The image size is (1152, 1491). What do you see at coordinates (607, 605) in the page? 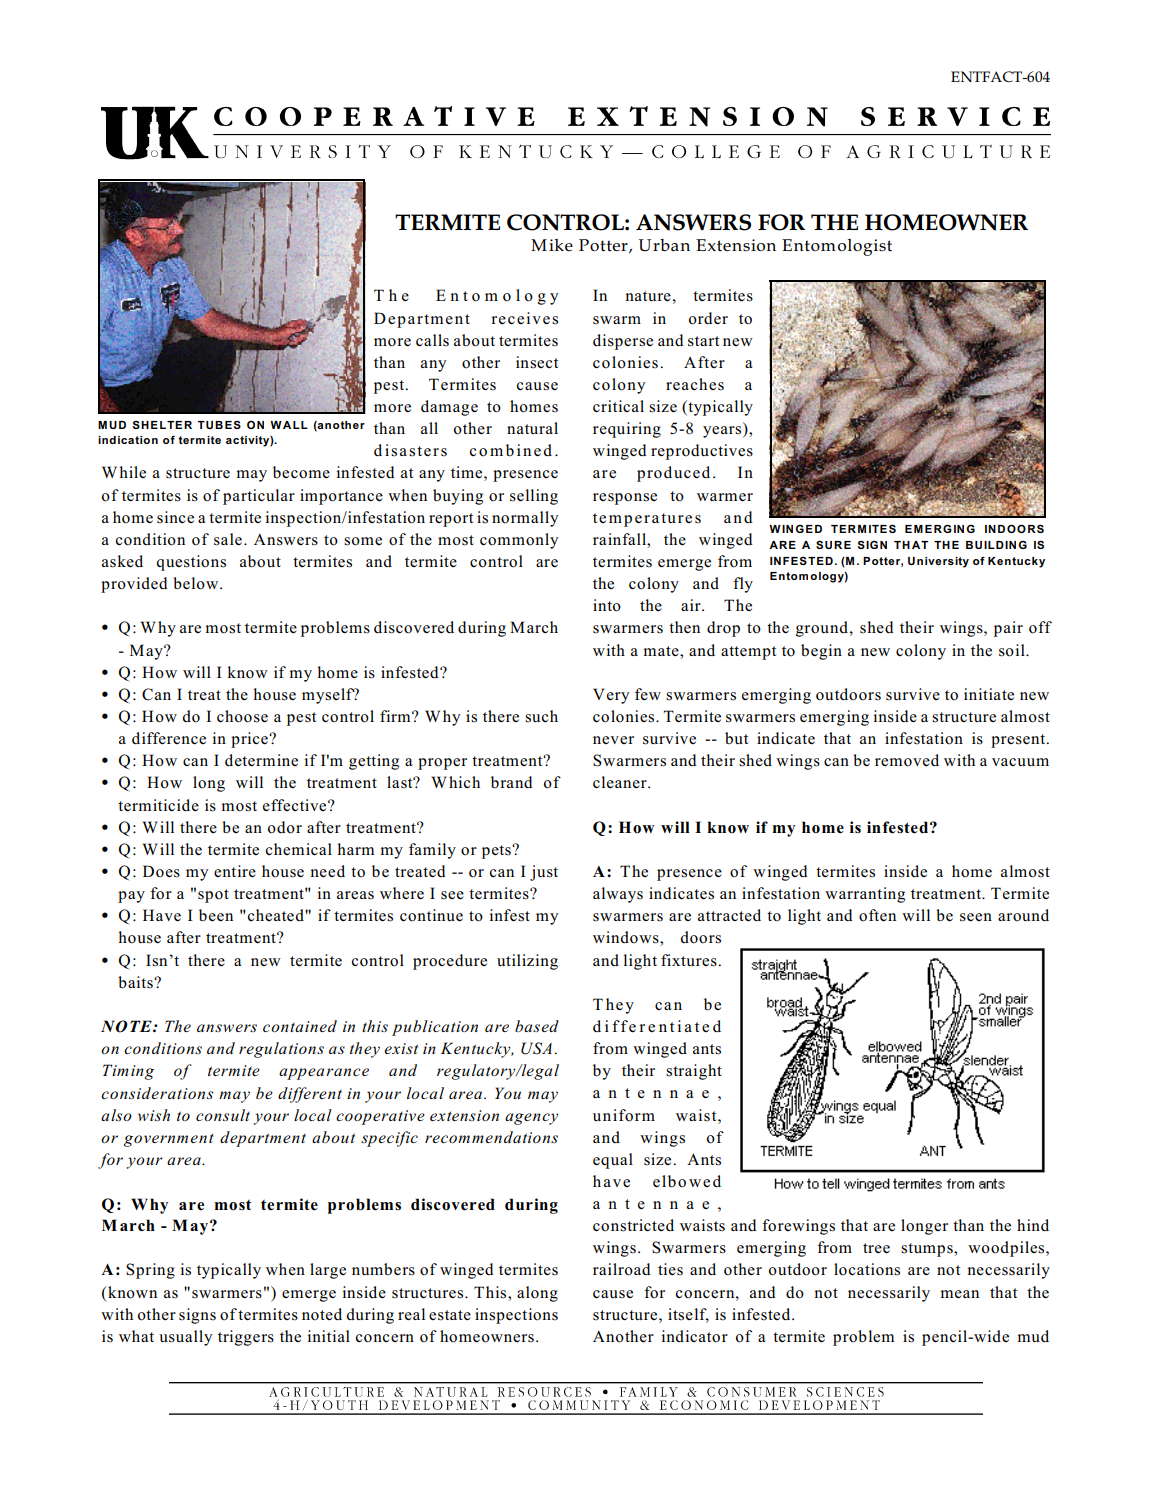
I see `into` at bounding box center [607, 605].
